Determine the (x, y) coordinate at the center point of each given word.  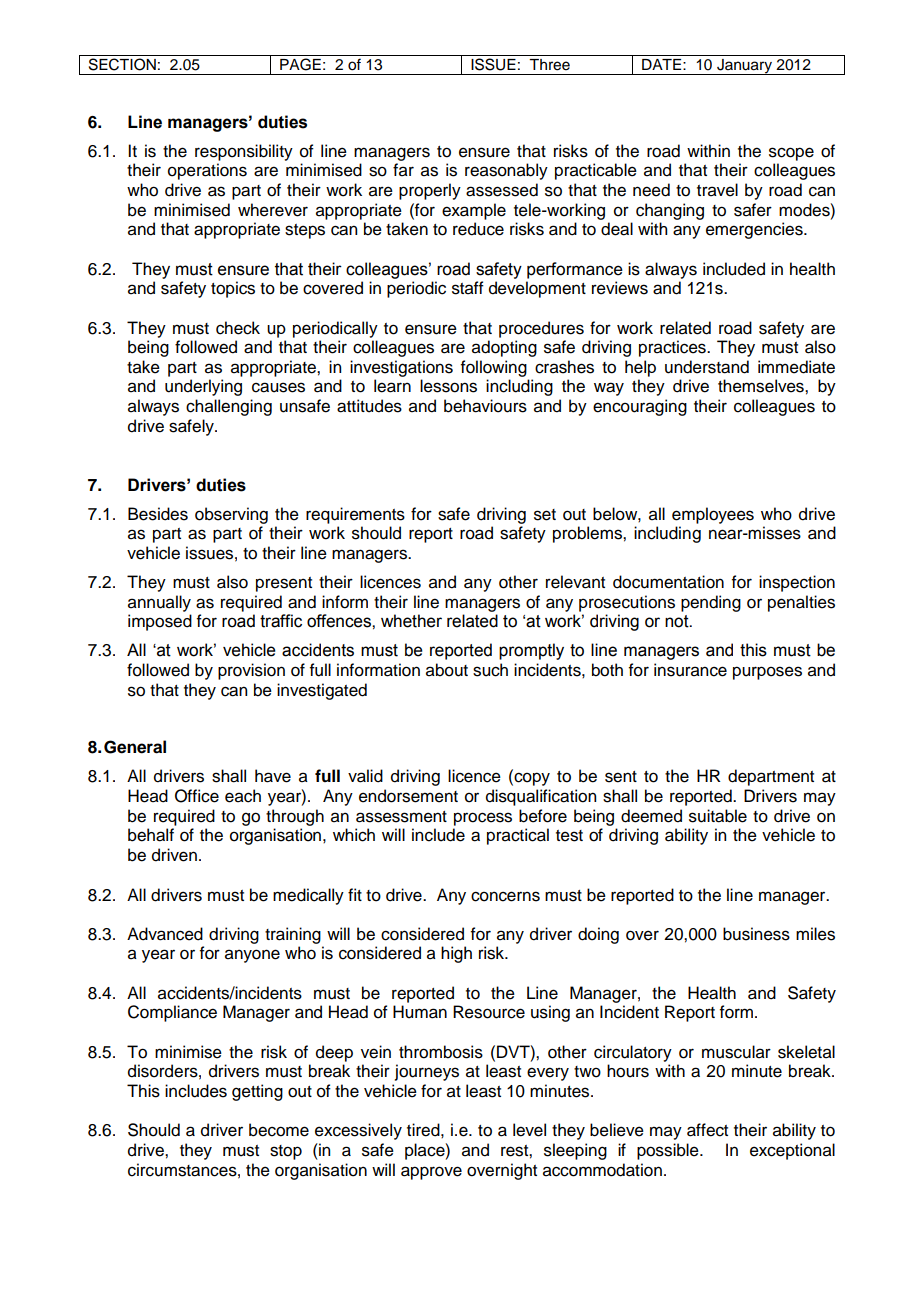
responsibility (244, 152)
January (745, 67)
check (238, 328)
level (529, 1130)
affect (707, 1130)
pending (711, 603)
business (756, 934)
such (490, 670)
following (494, 368)
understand (707, 367)
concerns (505, 896)
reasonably (506, 171)
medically (308, 896)
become (279, 1130)
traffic (281, 621)
